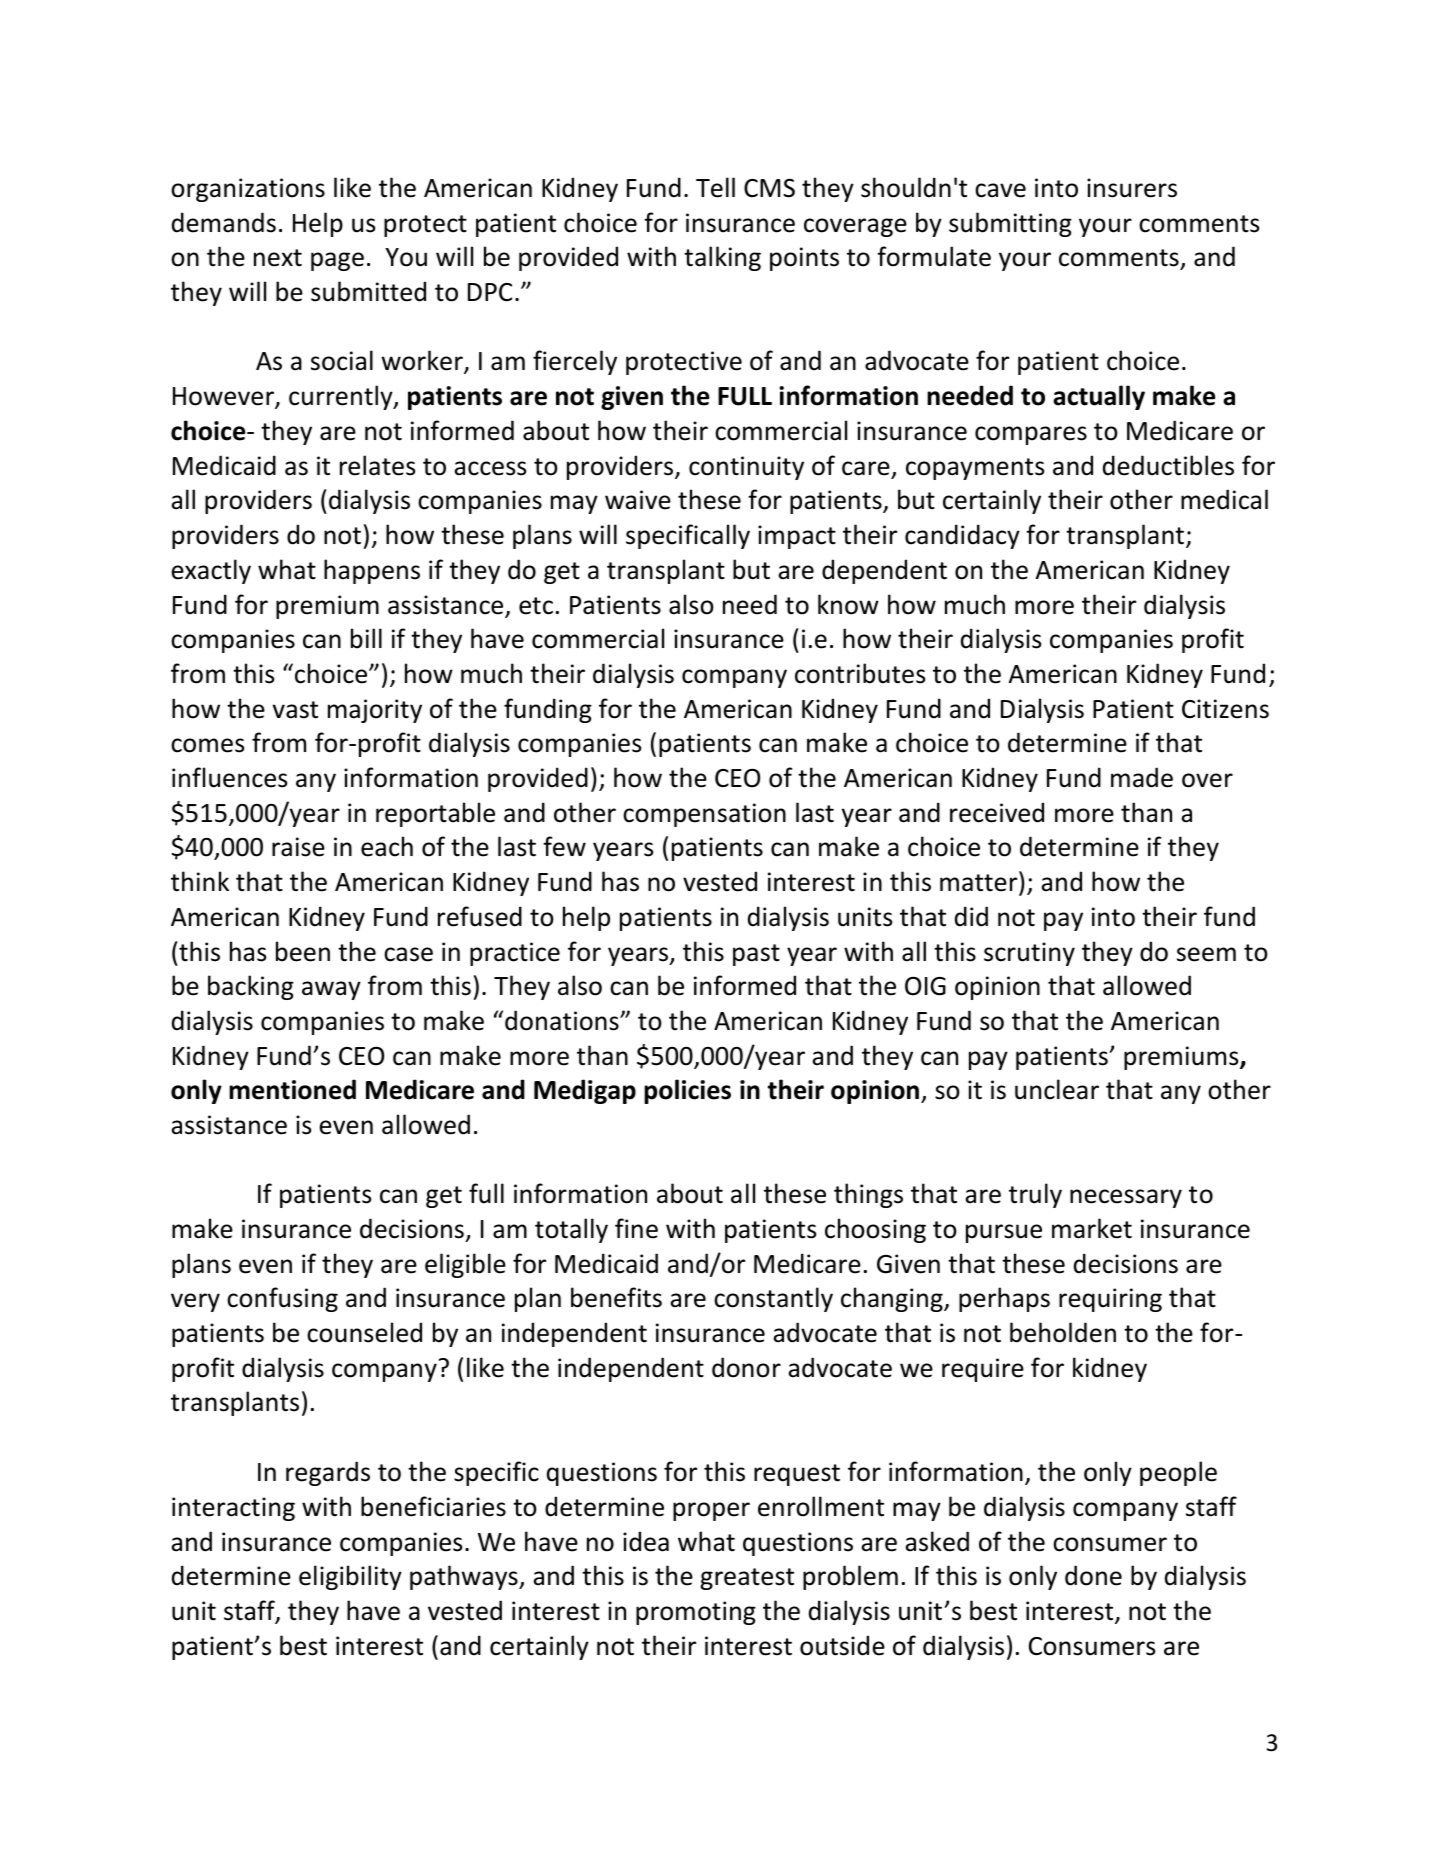  Describe the element at coordinates (696, 1613) in the document. I see `promoting` at that location.
